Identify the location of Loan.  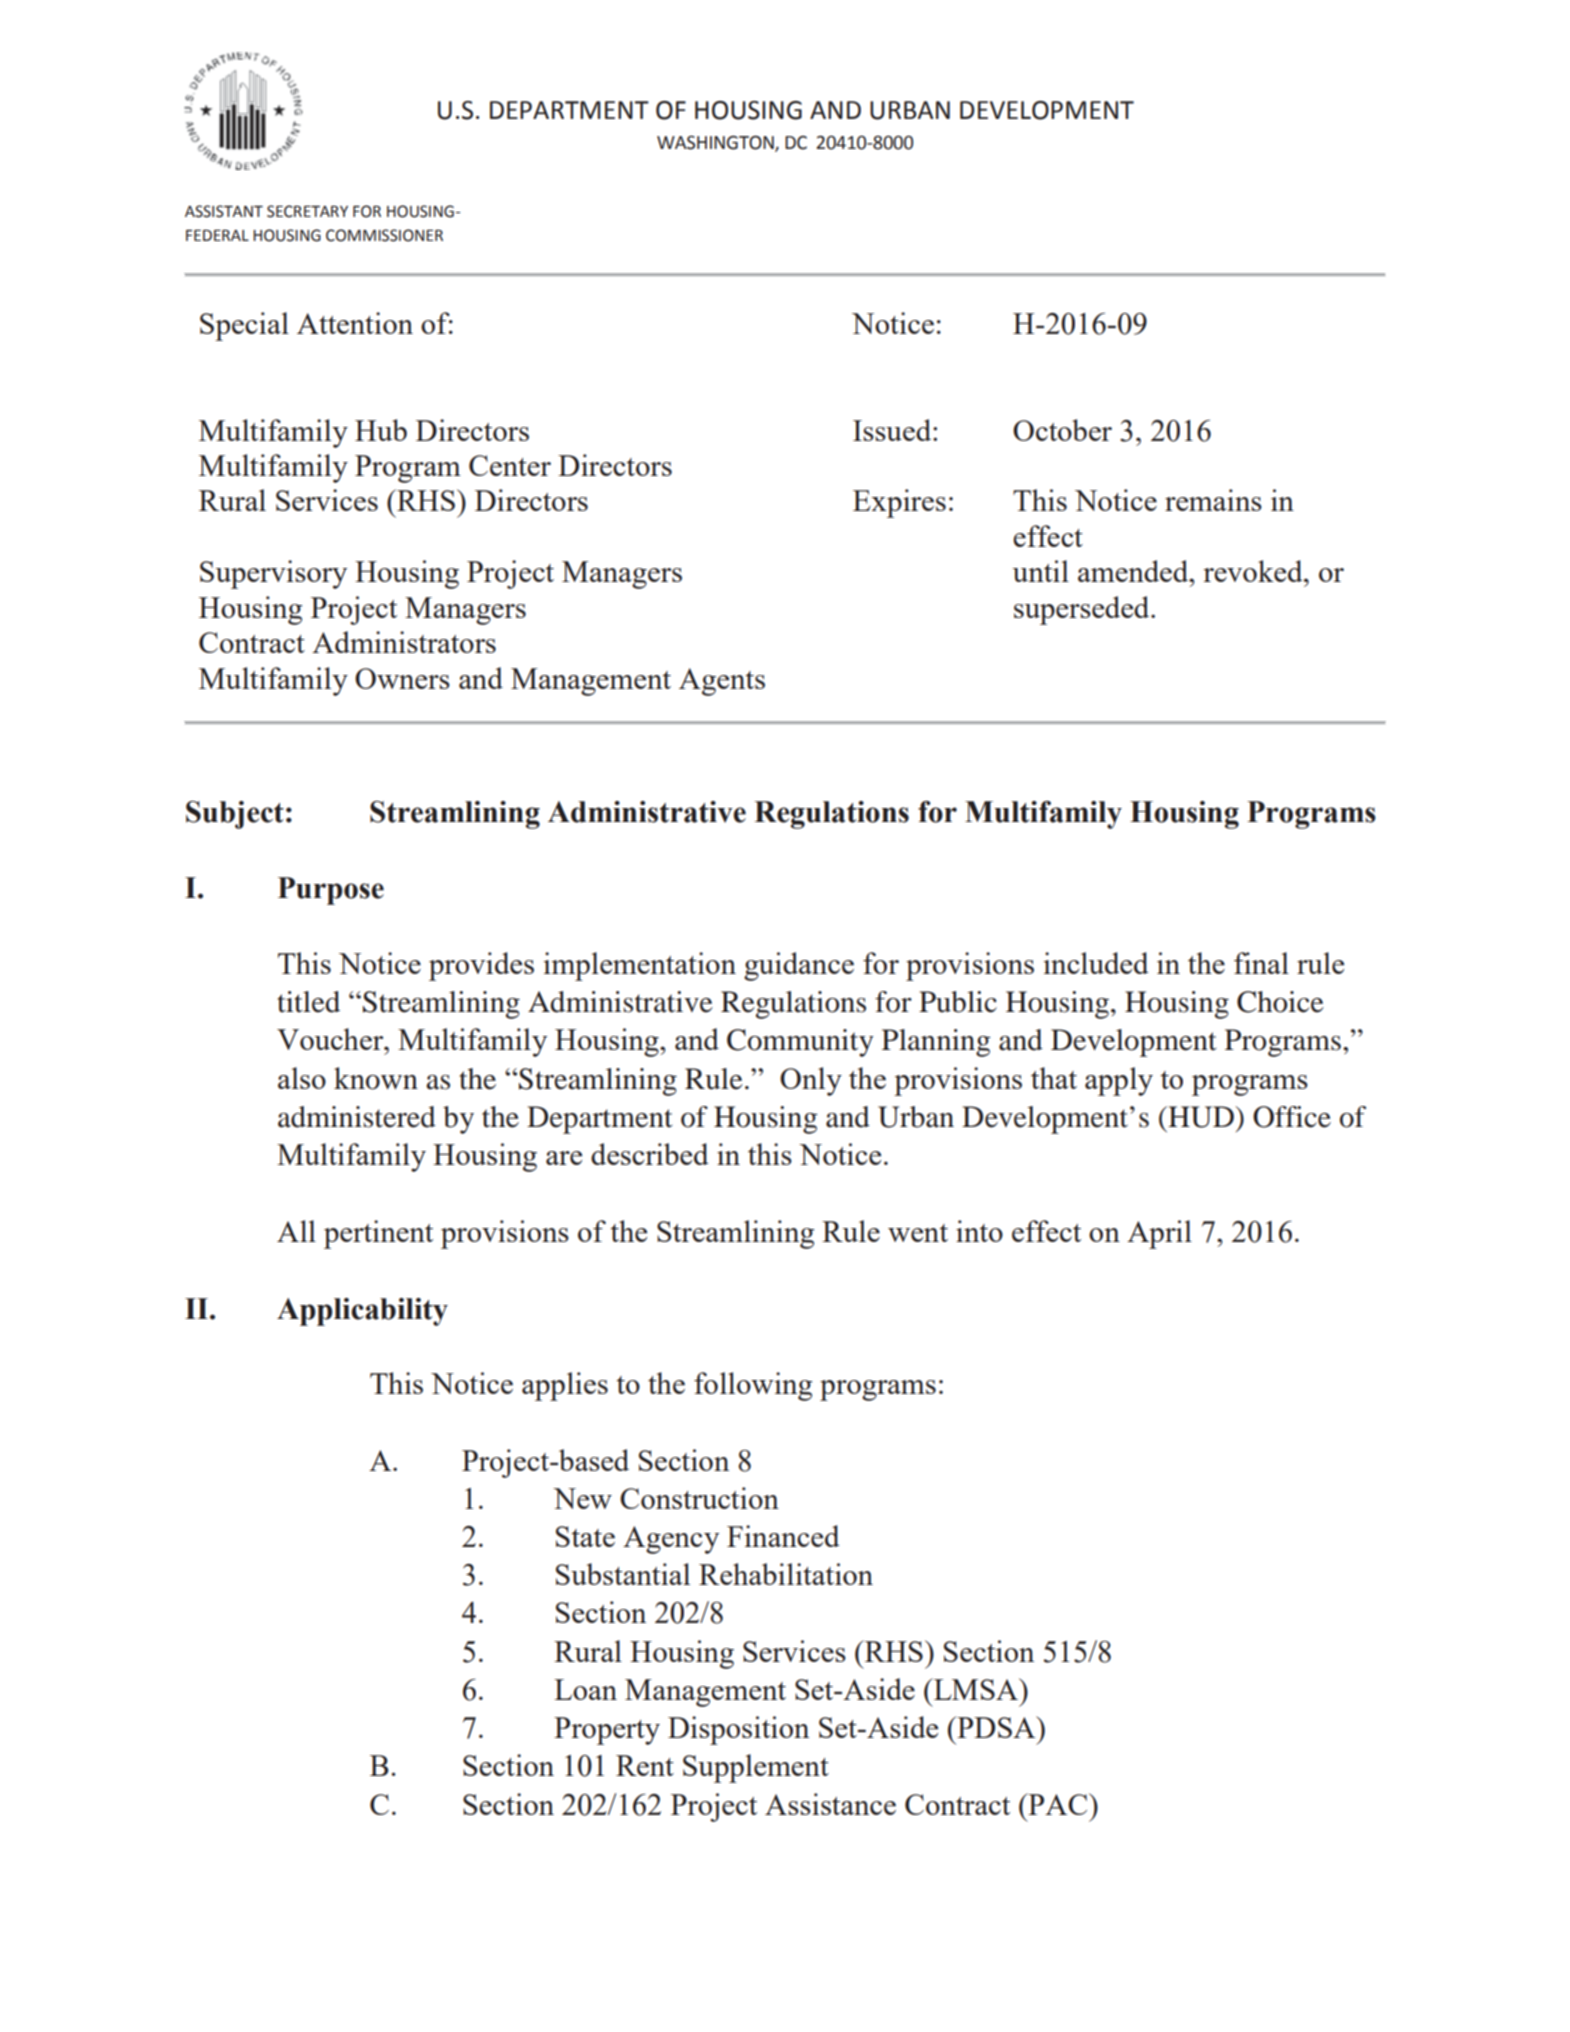
(585, 1689).
